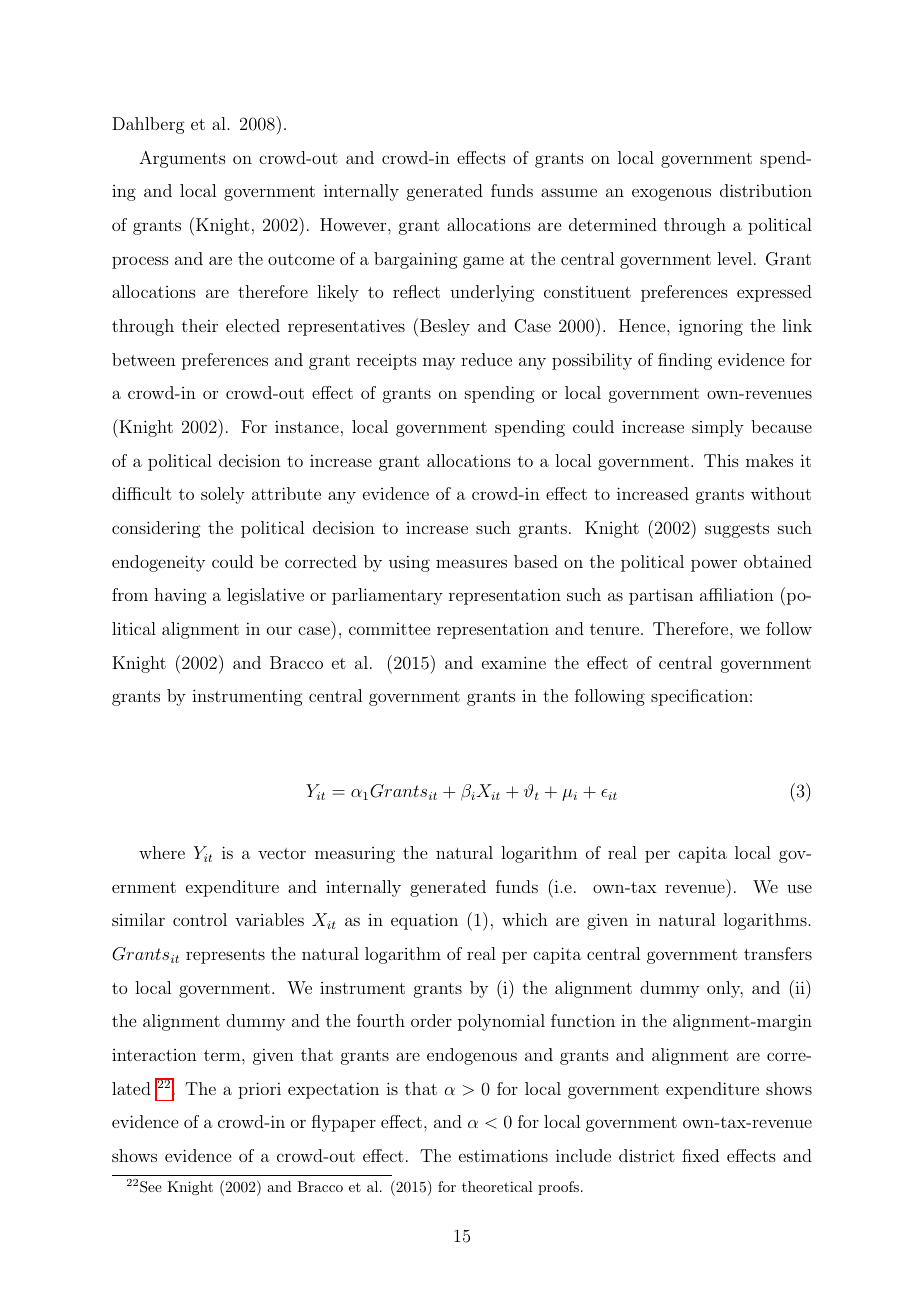 The width and height of the screenshot is (924, 1308). Describe the element at coordinates (223, 495) in the screenshot. I see `solely` at that location.
